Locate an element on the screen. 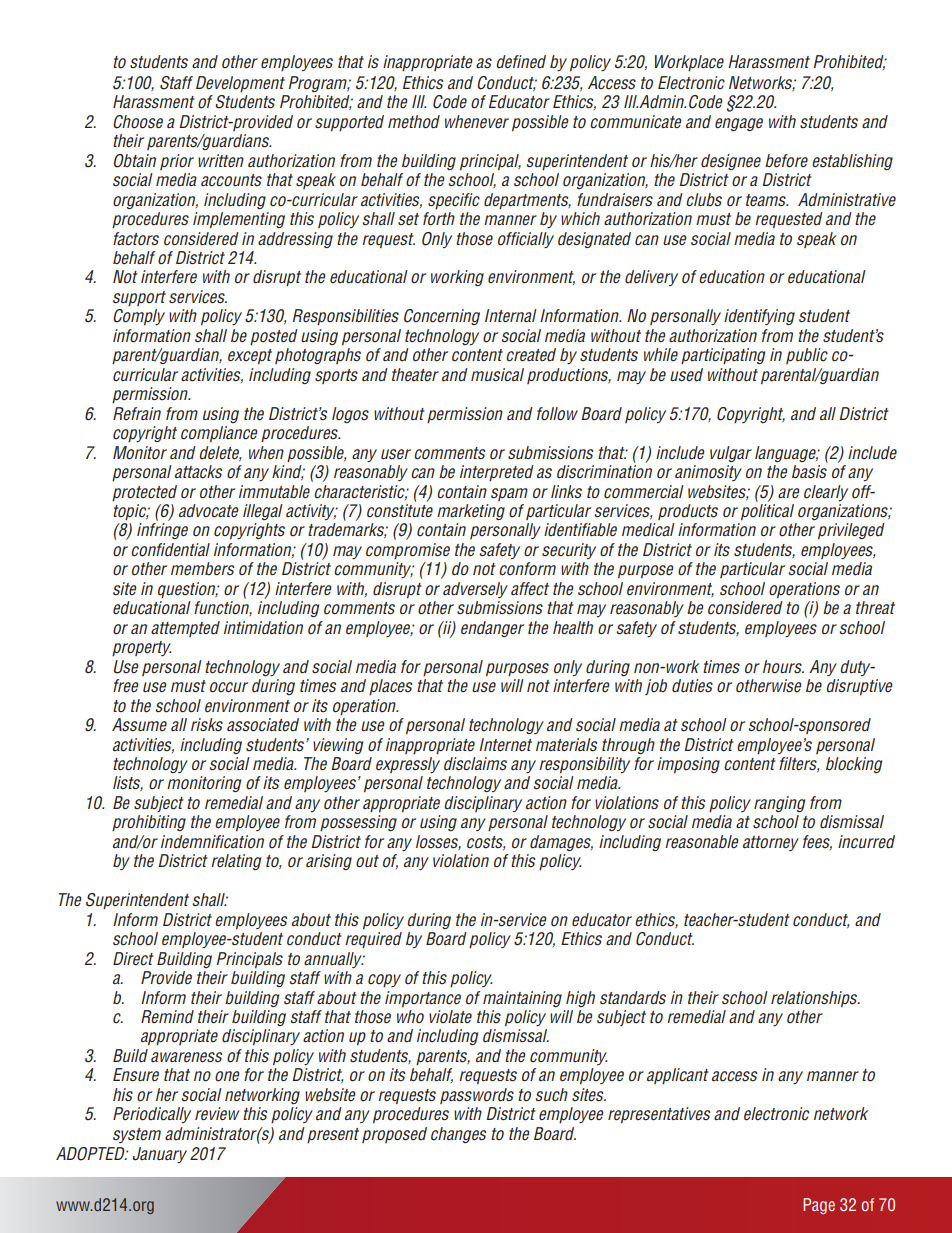 The width and height of the screenshot is (952, 1233). Page is located at coordinates (819, 1206).
